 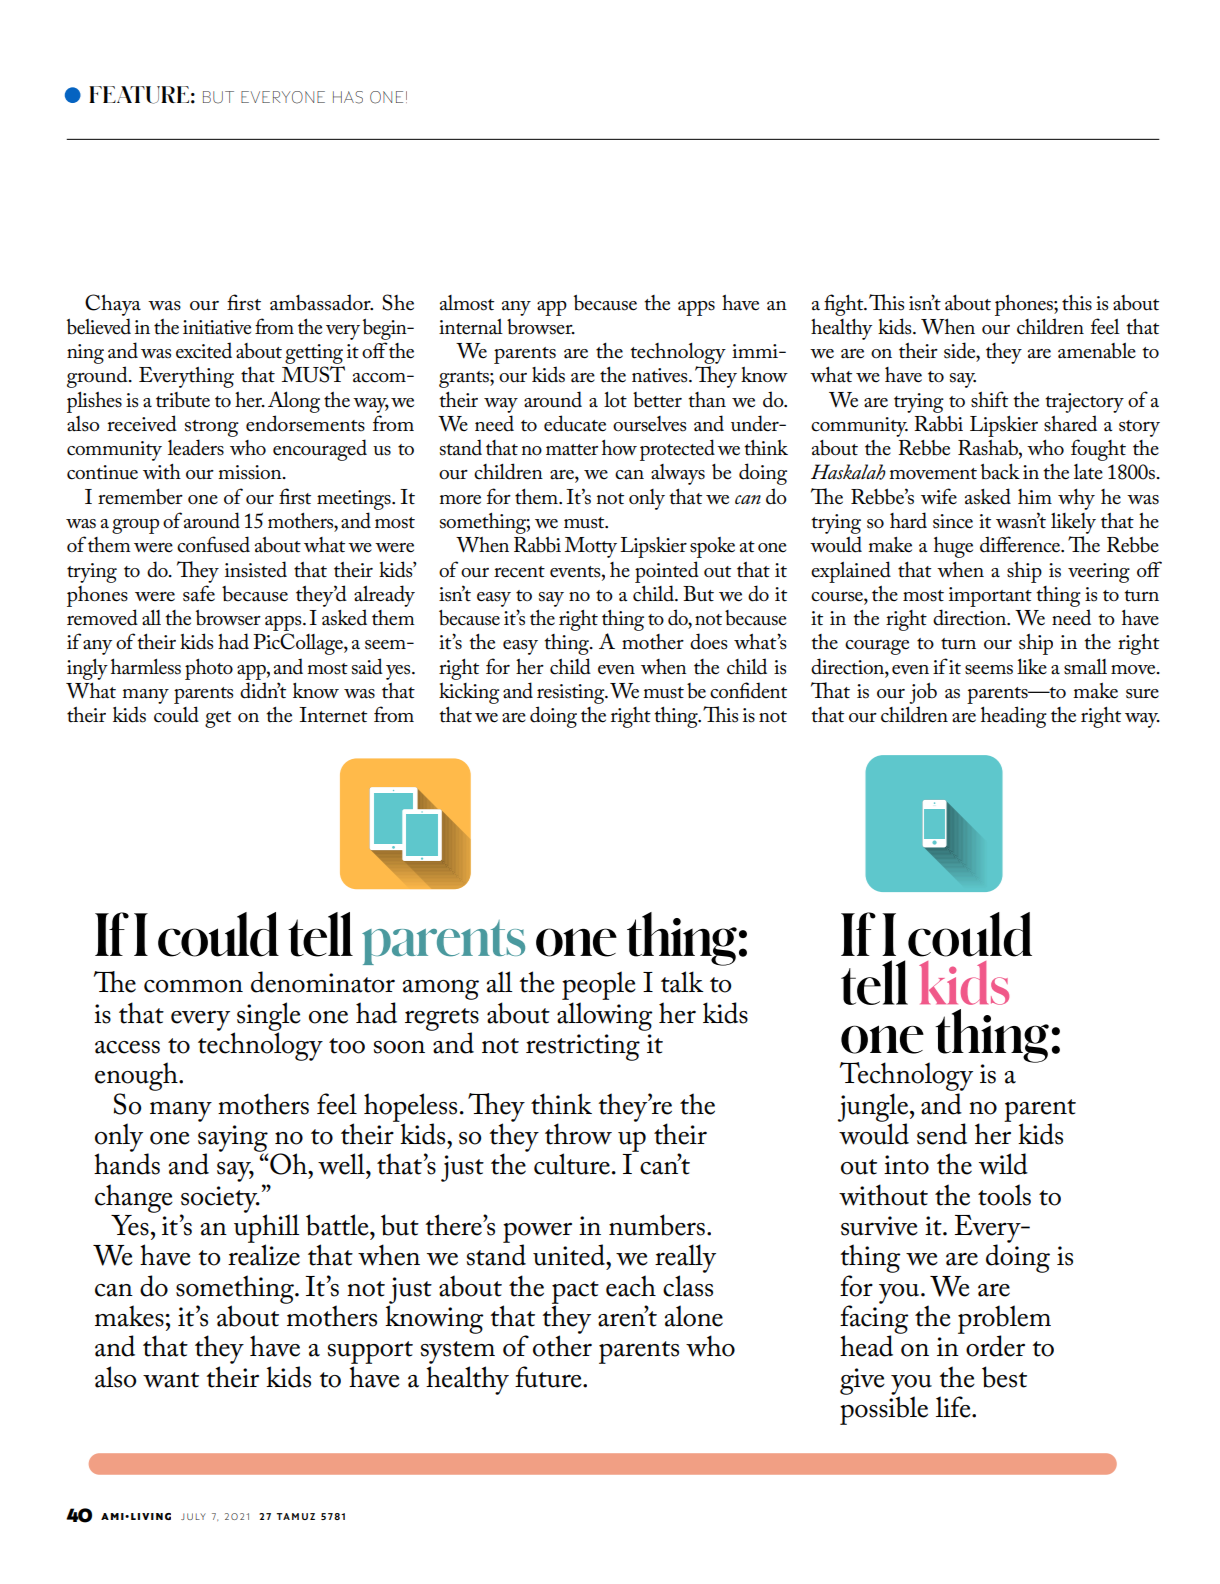 What do you see at coordinates (942, 1134) in the document?
I see `send` at bounding box center [942, 1134].
